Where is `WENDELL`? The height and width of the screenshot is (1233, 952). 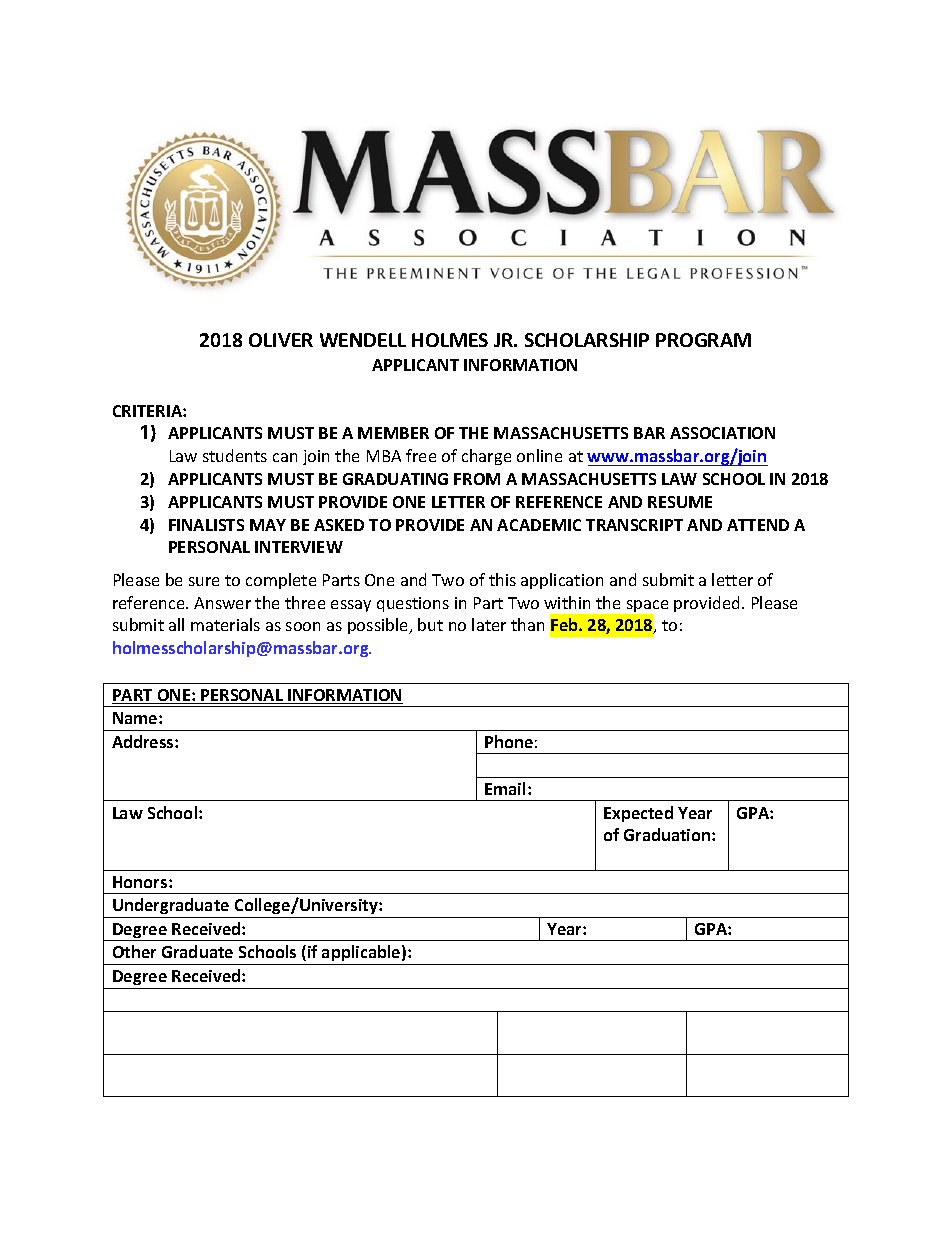
WENDELL is located at coordinates (363, 340).
